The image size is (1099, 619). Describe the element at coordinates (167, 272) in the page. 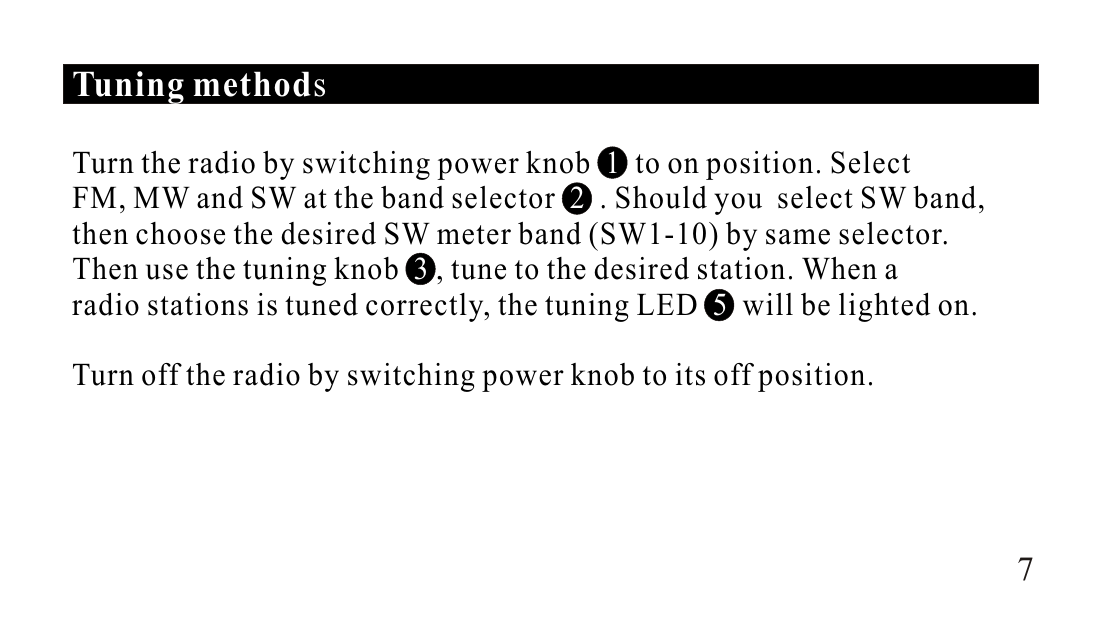

I see `use` at that location.
